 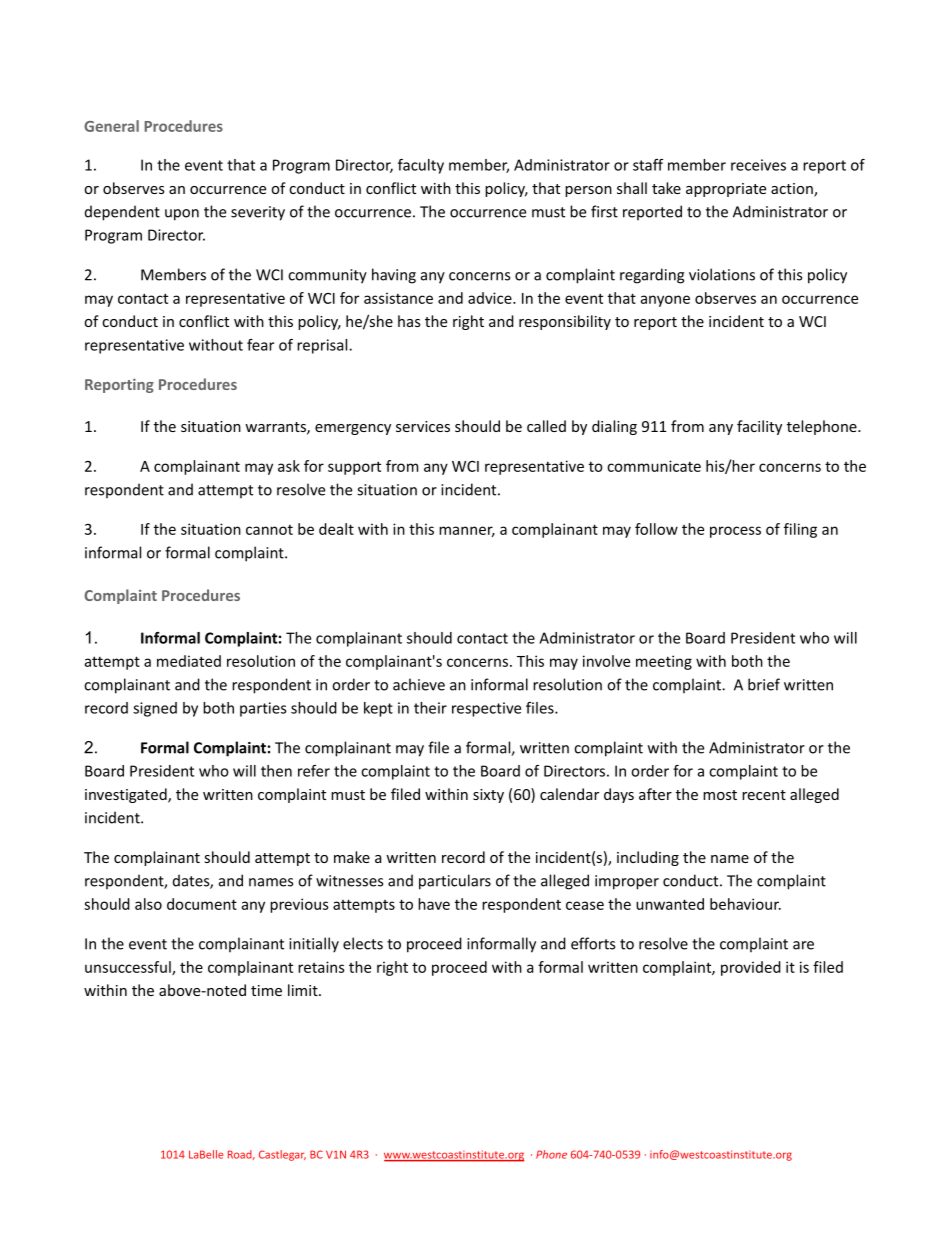 What do you see at coordinates (189, 661) in the page?
I see `mediated` at bounding box center [189, 661].
